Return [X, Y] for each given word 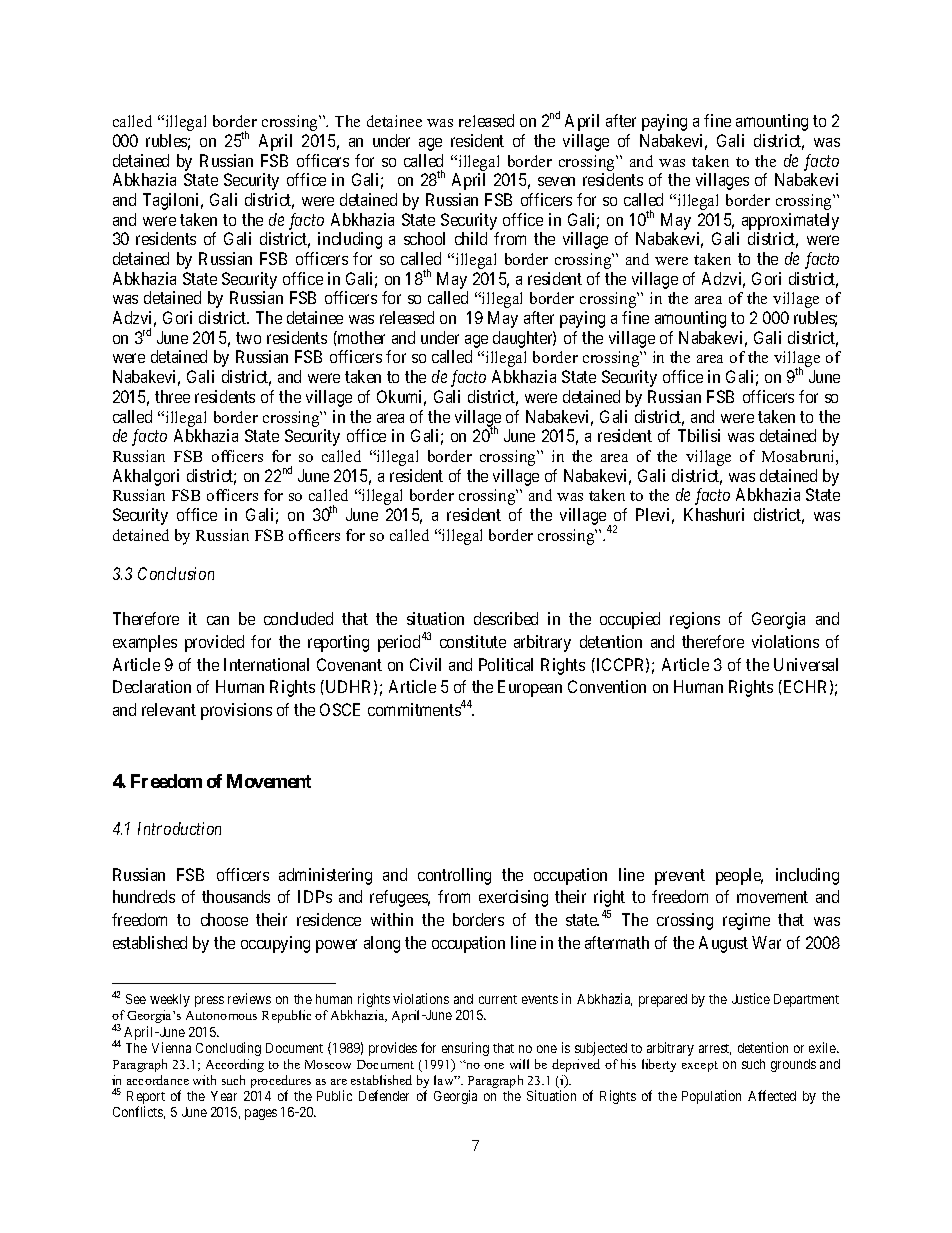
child [471, 238]
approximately [790, 221]
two [248, 338]
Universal [806, 664]
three [172, 396]
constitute [473, 641]
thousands [236, 896]
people [739, 876]
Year [224, 1096]
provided [214, 643]
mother [360, 337]
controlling [454, 876]
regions [695, 620]
